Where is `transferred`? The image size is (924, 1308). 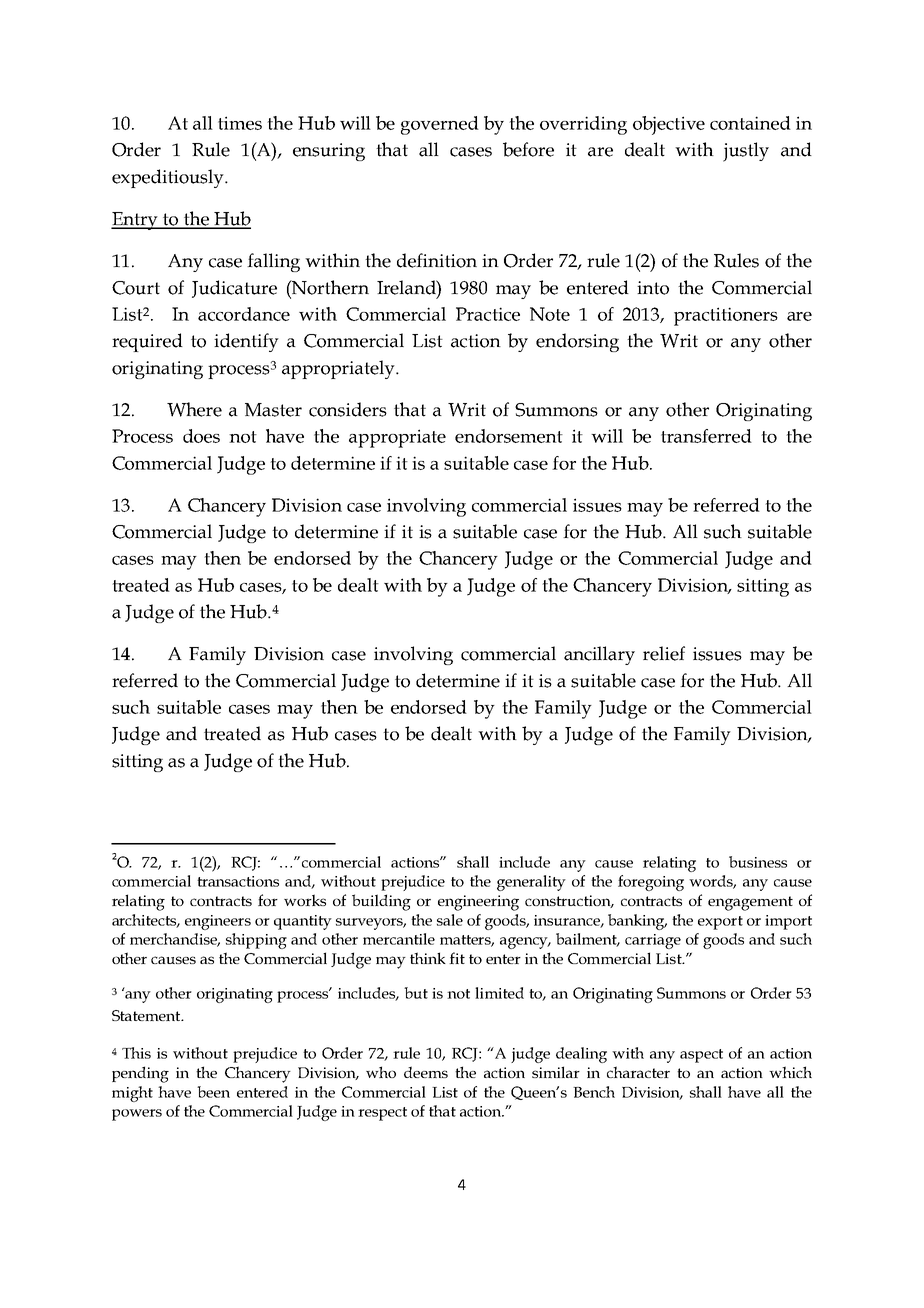
transferred is located at coordinates (706, 436).
